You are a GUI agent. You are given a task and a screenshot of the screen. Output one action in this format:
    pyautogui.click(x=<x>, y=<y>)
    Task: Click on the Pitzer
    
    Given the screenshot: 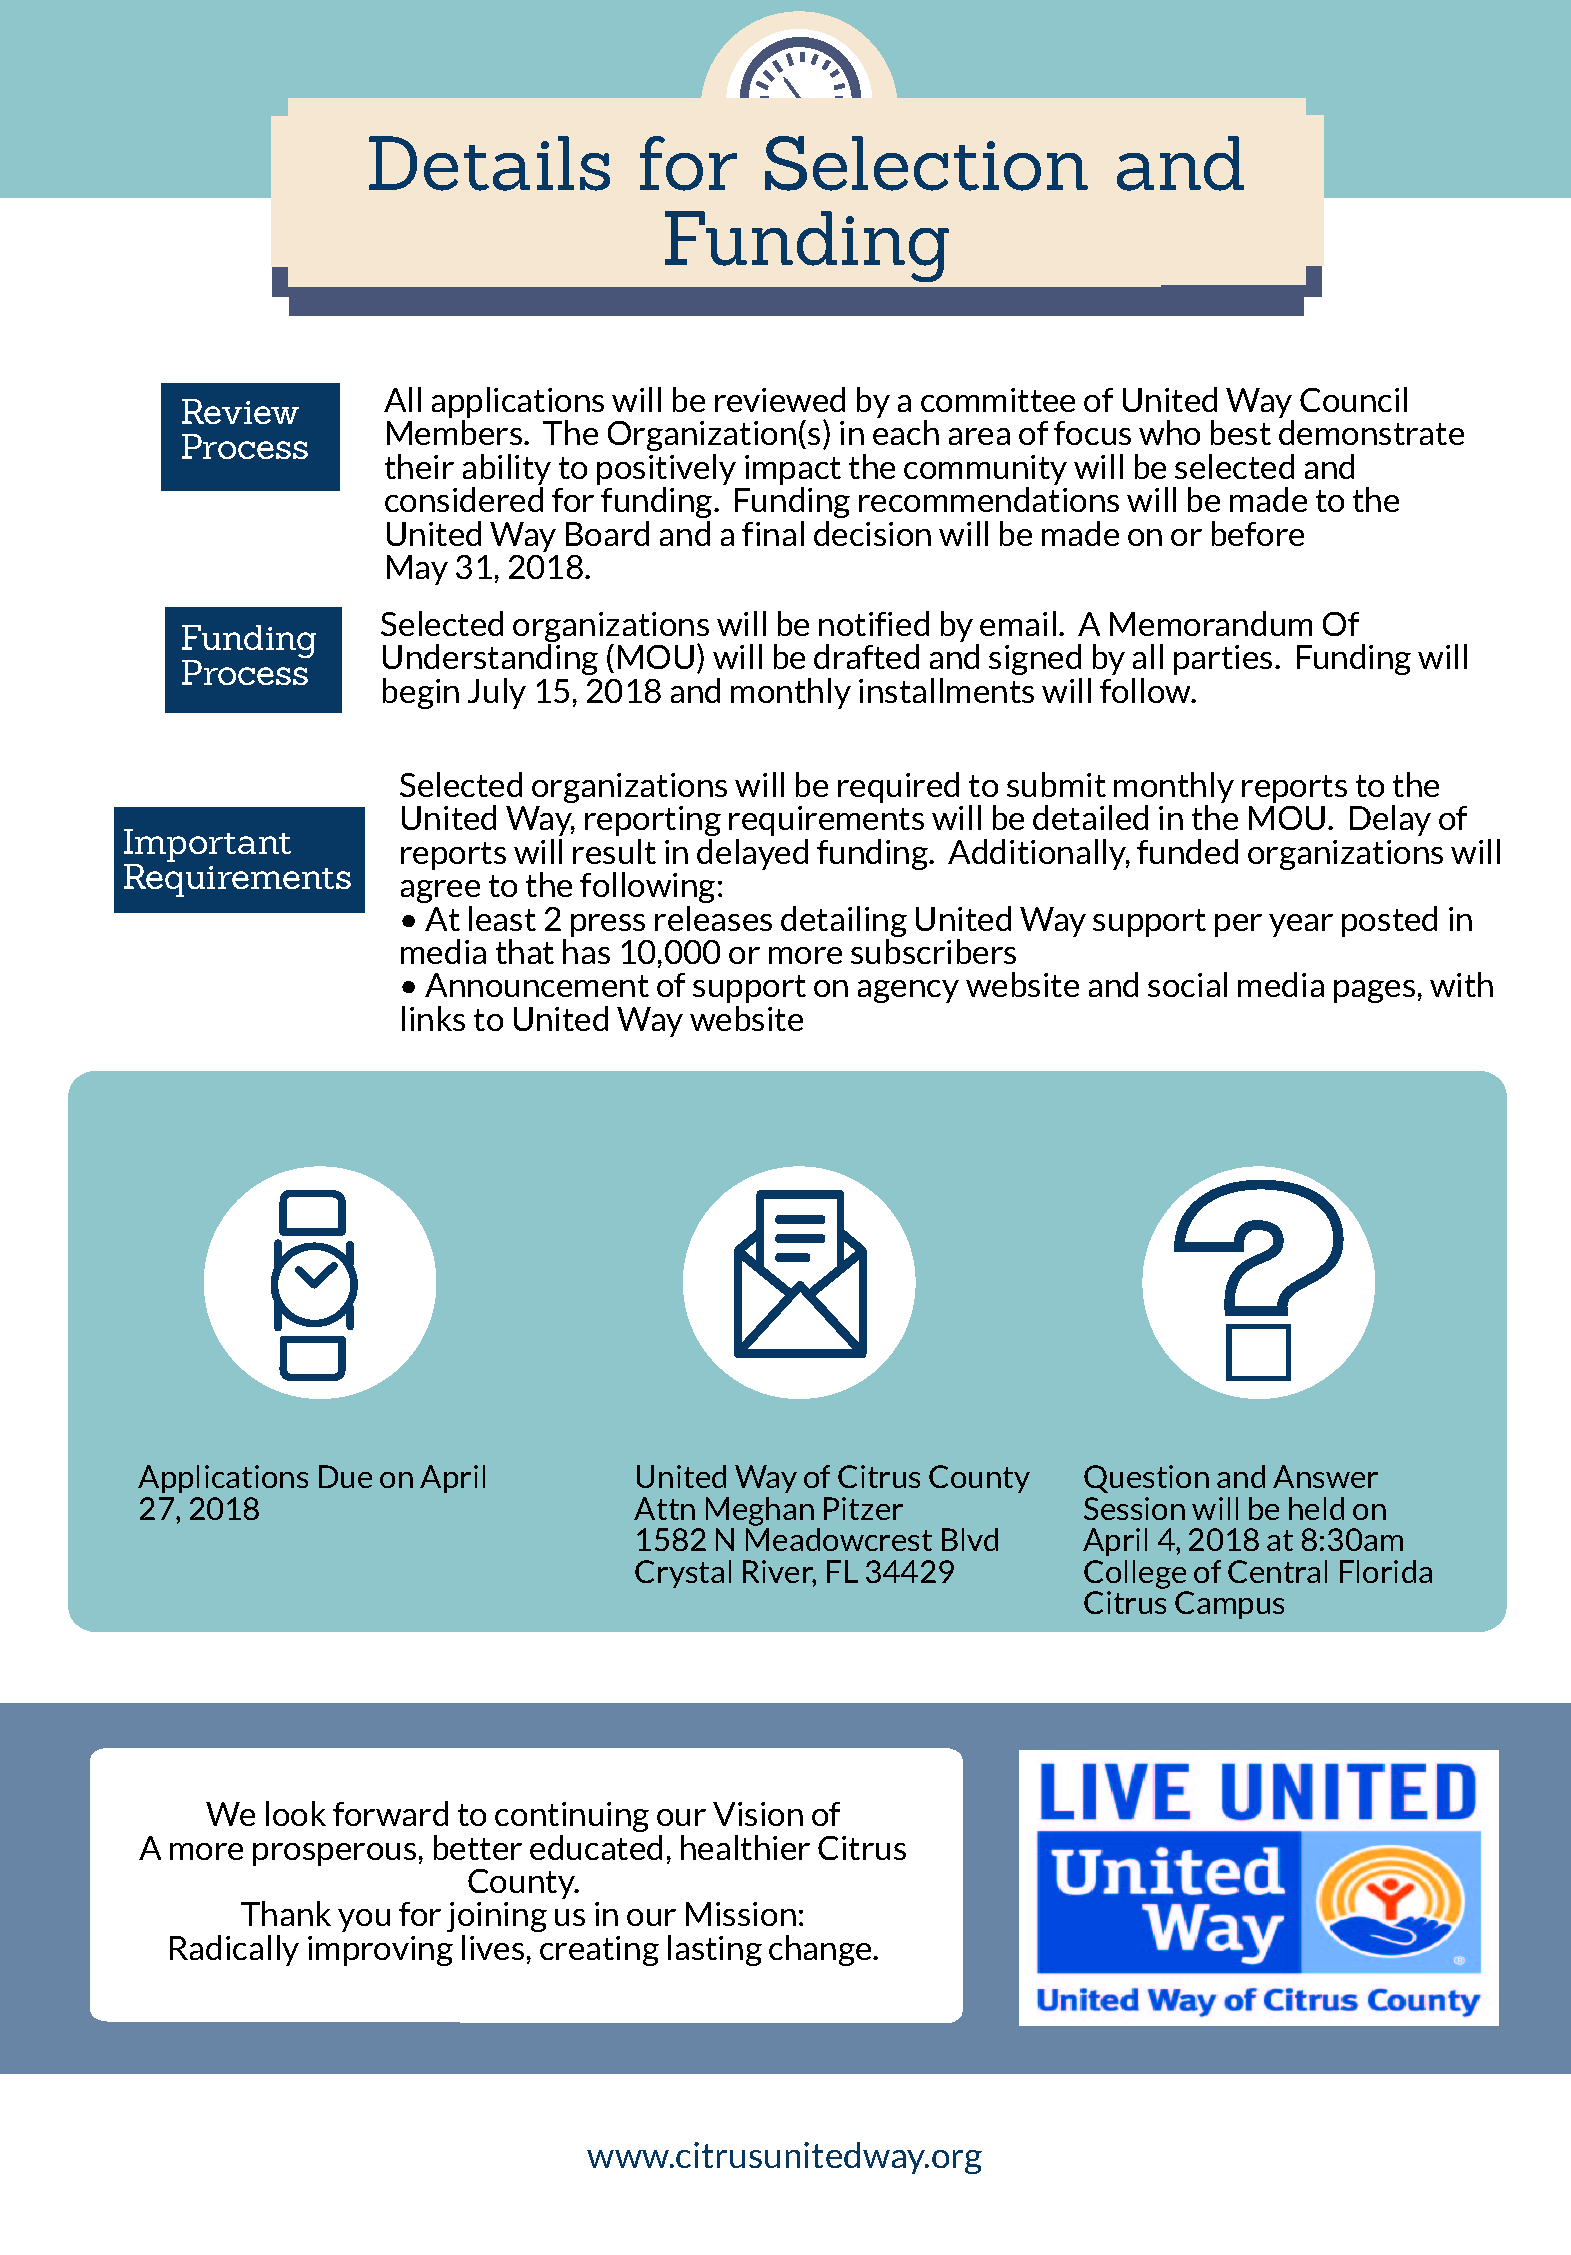 What is the action you would take?
    pyautogui.click(x=863, y=1508)
